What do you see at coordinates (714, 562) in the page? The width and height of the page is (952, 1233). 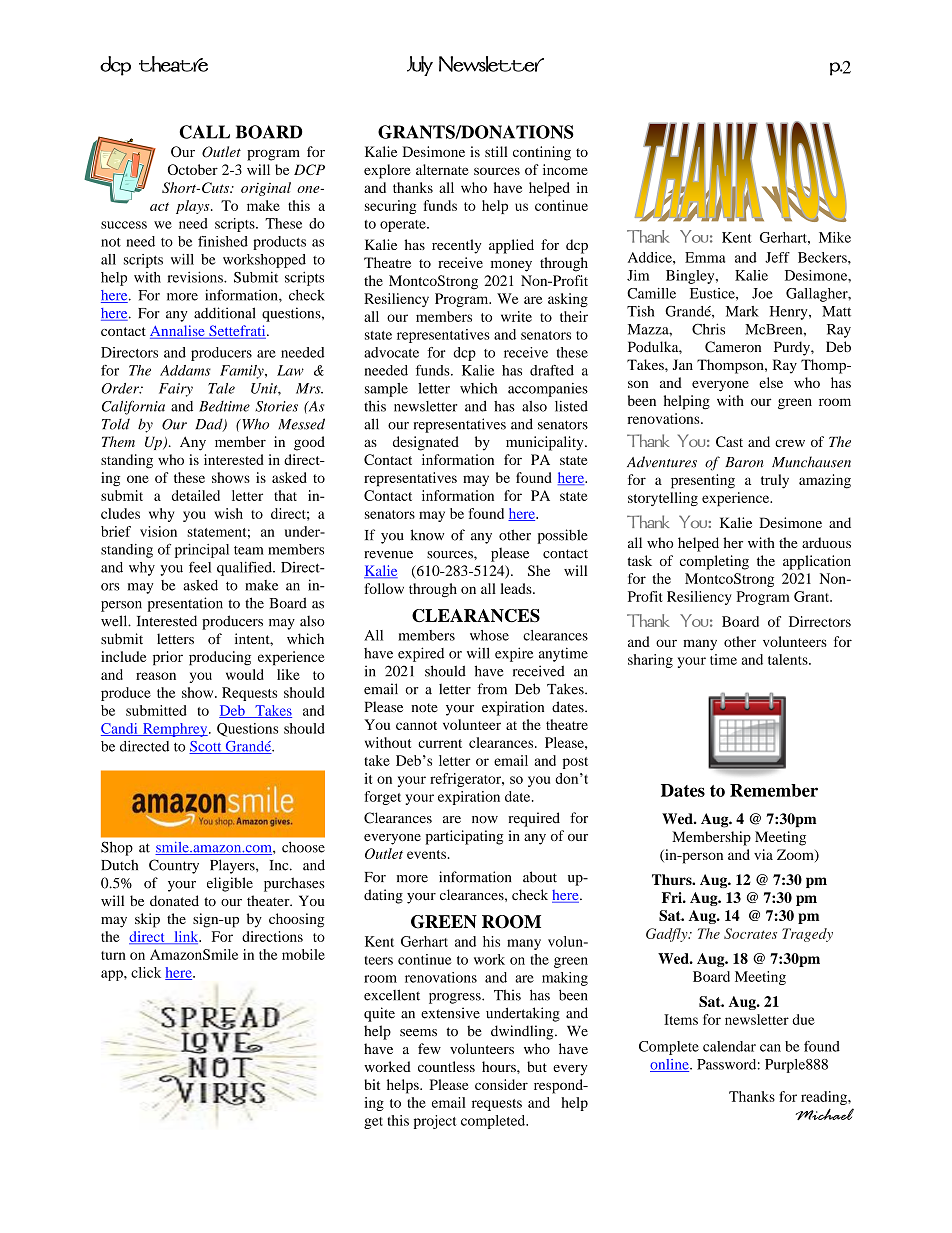 I see `completing` at bounding box center [714, 562].
